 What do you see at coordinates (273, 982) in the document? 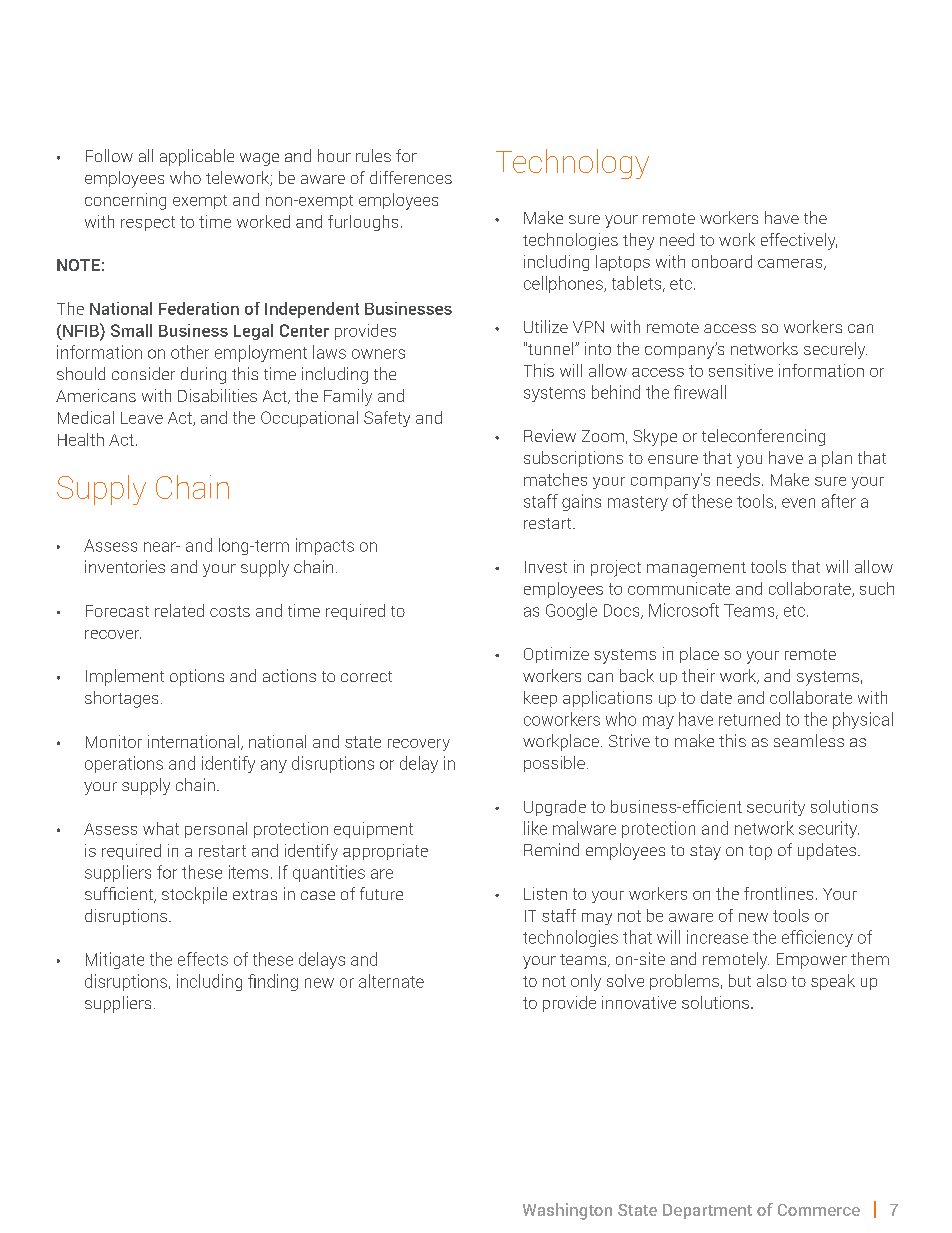
I see `finding` at bounding box center [273, 982].
